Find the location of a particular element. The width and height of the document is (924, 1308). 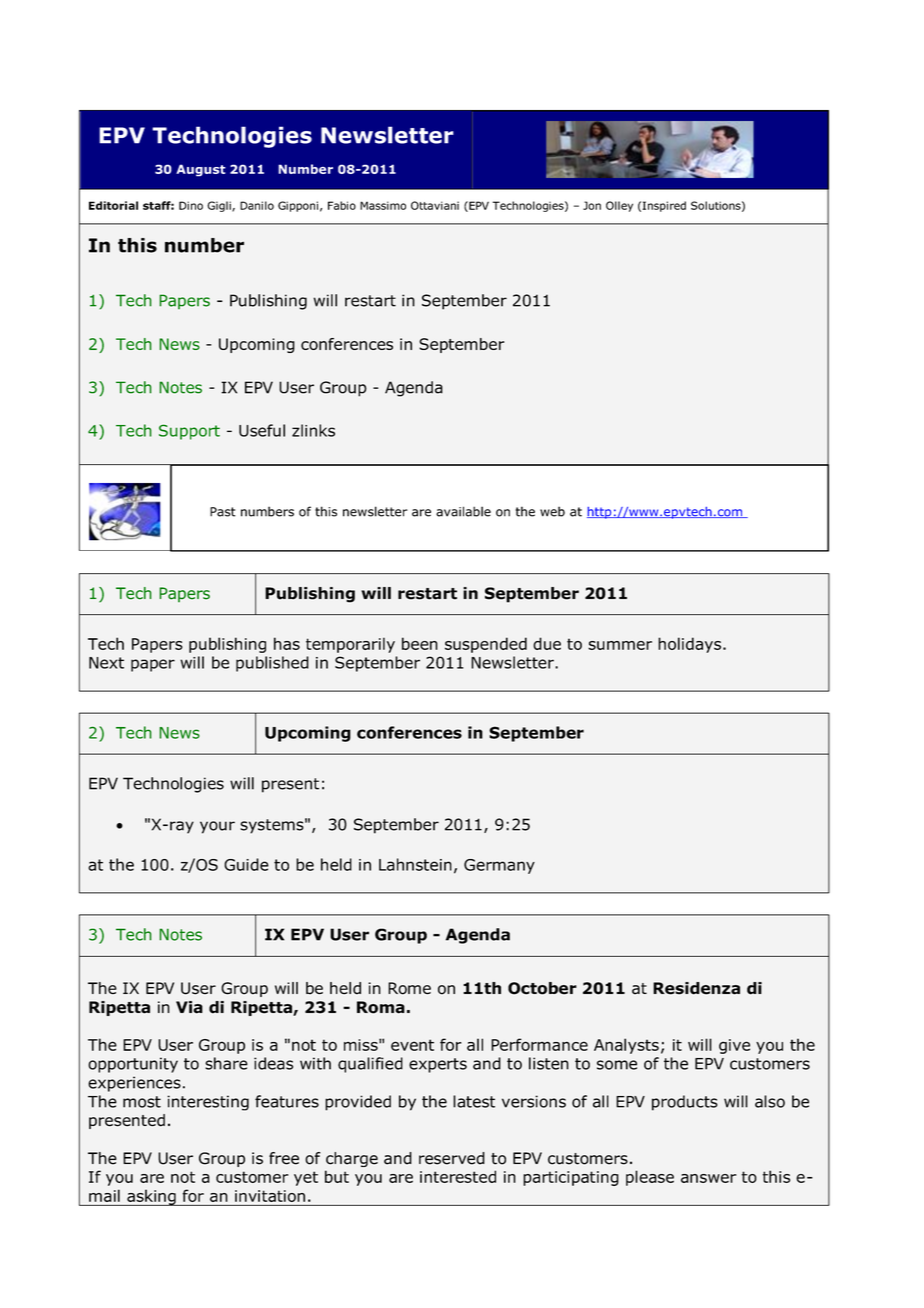

Massimo is located at coordinates (383, 205).
